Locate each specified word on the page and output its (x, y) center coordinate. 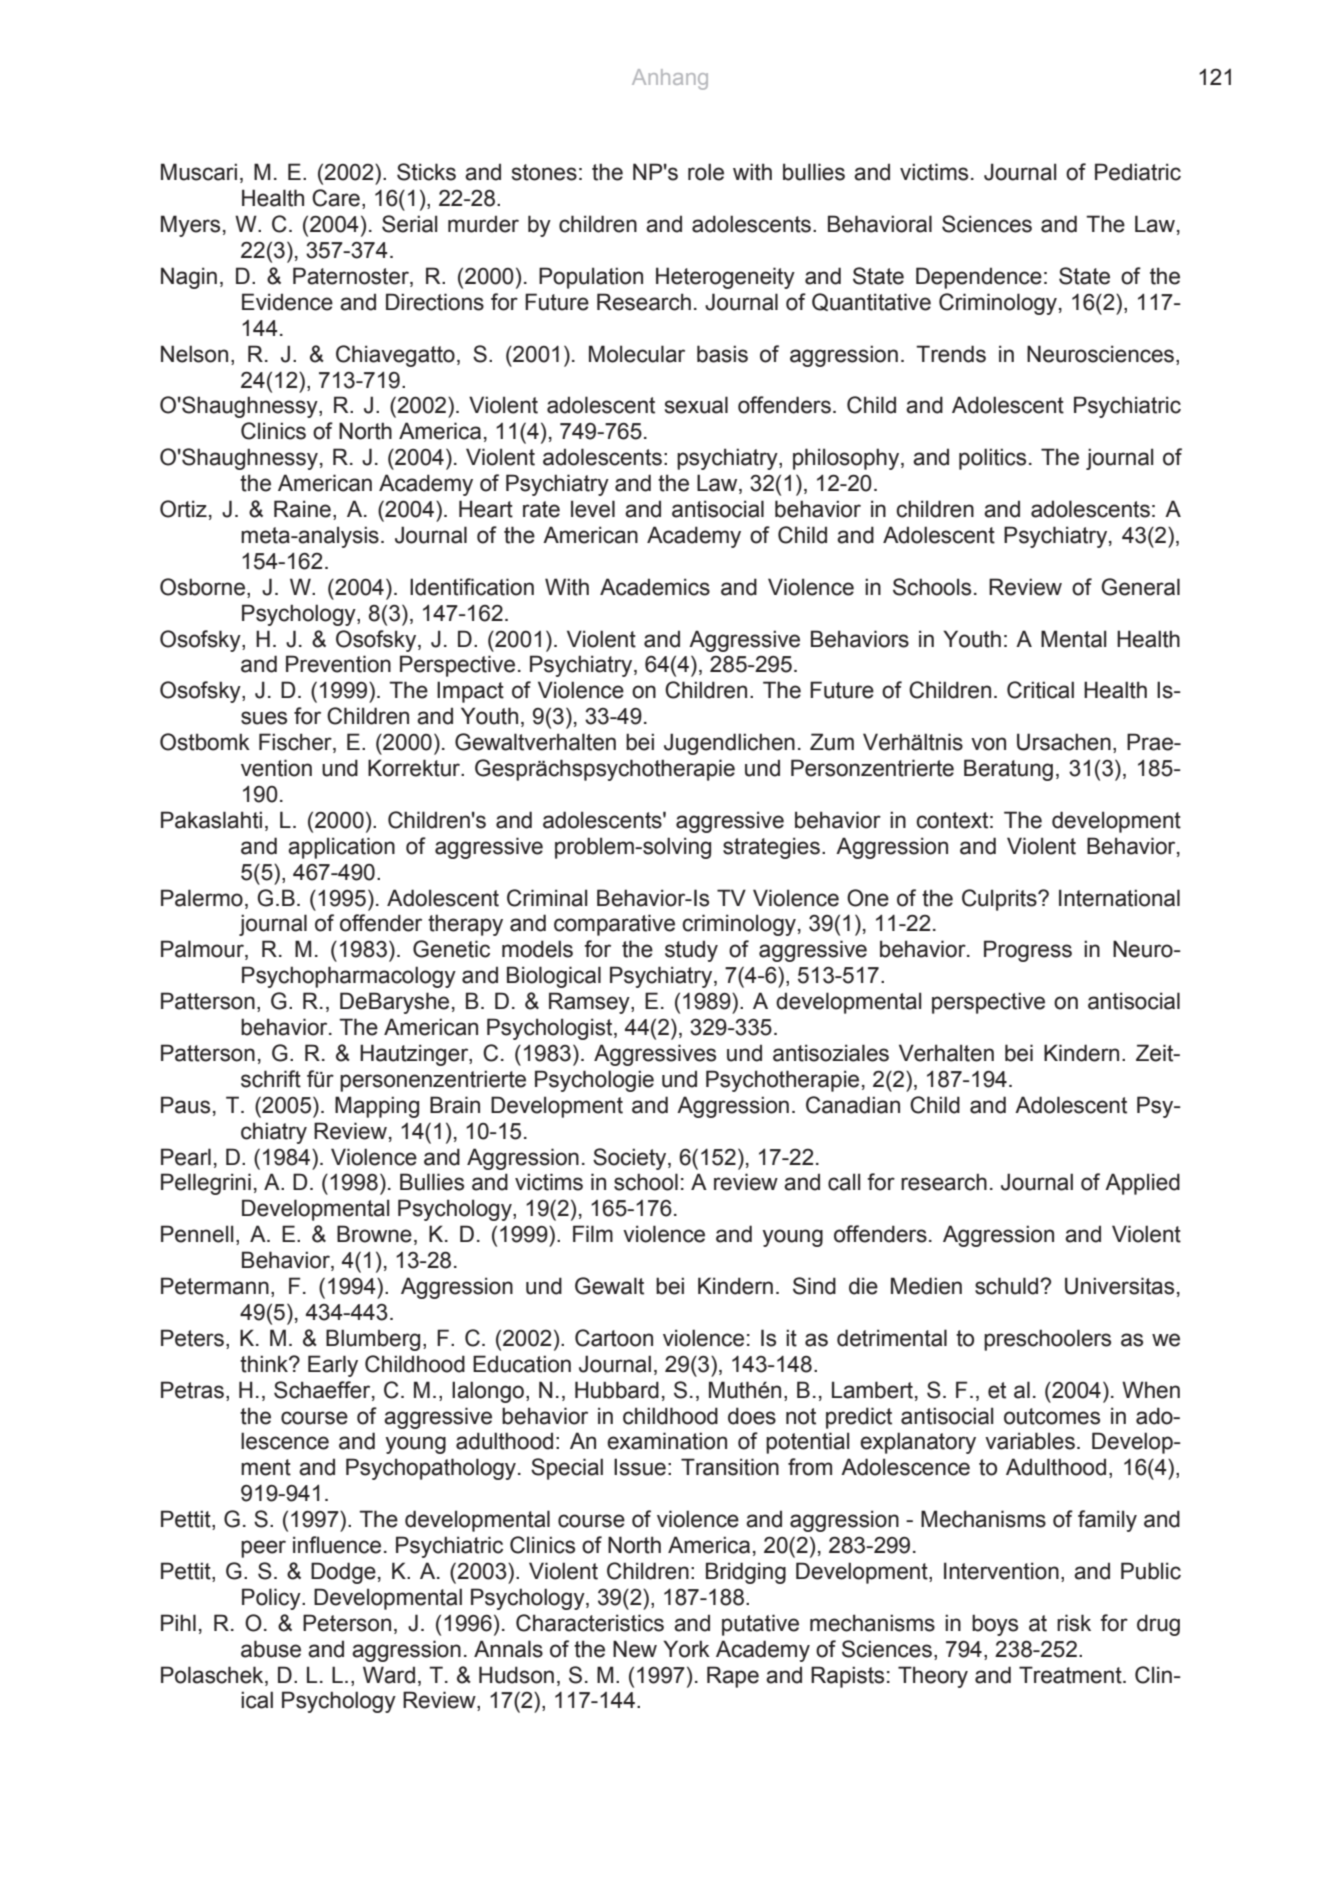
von (988, 744)
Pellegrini (206, 1184)
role (706, 172)
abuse (271, 1649)
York (686, 1649)
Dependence (979, 278)
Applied (1142, 1184)
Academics (655, 587)
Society (631, 1159)
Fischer (296, 743)
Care (336, 198)
